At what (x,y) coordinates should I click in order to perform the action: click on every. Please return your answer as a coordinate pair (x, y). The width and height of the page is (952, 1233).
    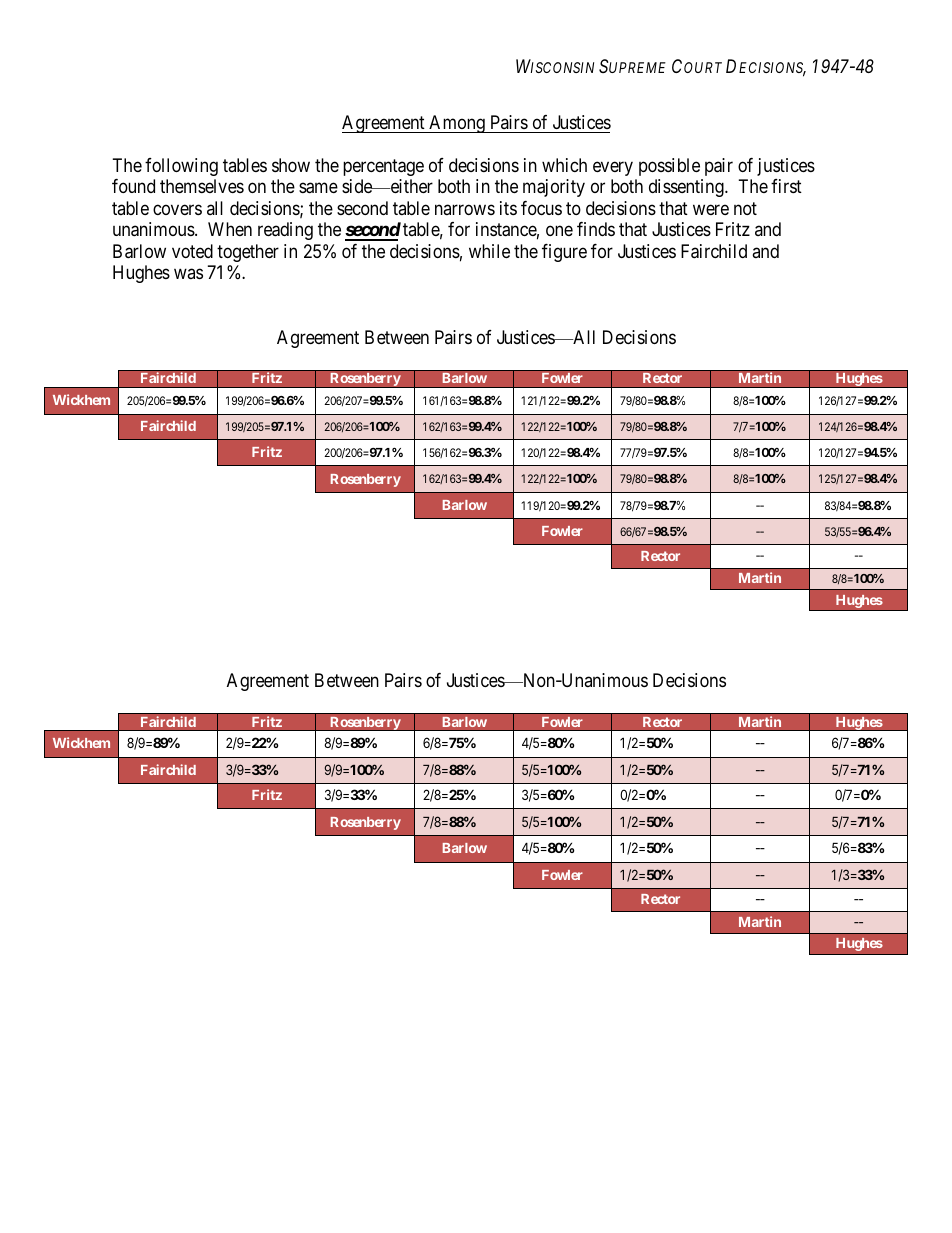
    Looking at the image, I should click on (613, 168).
